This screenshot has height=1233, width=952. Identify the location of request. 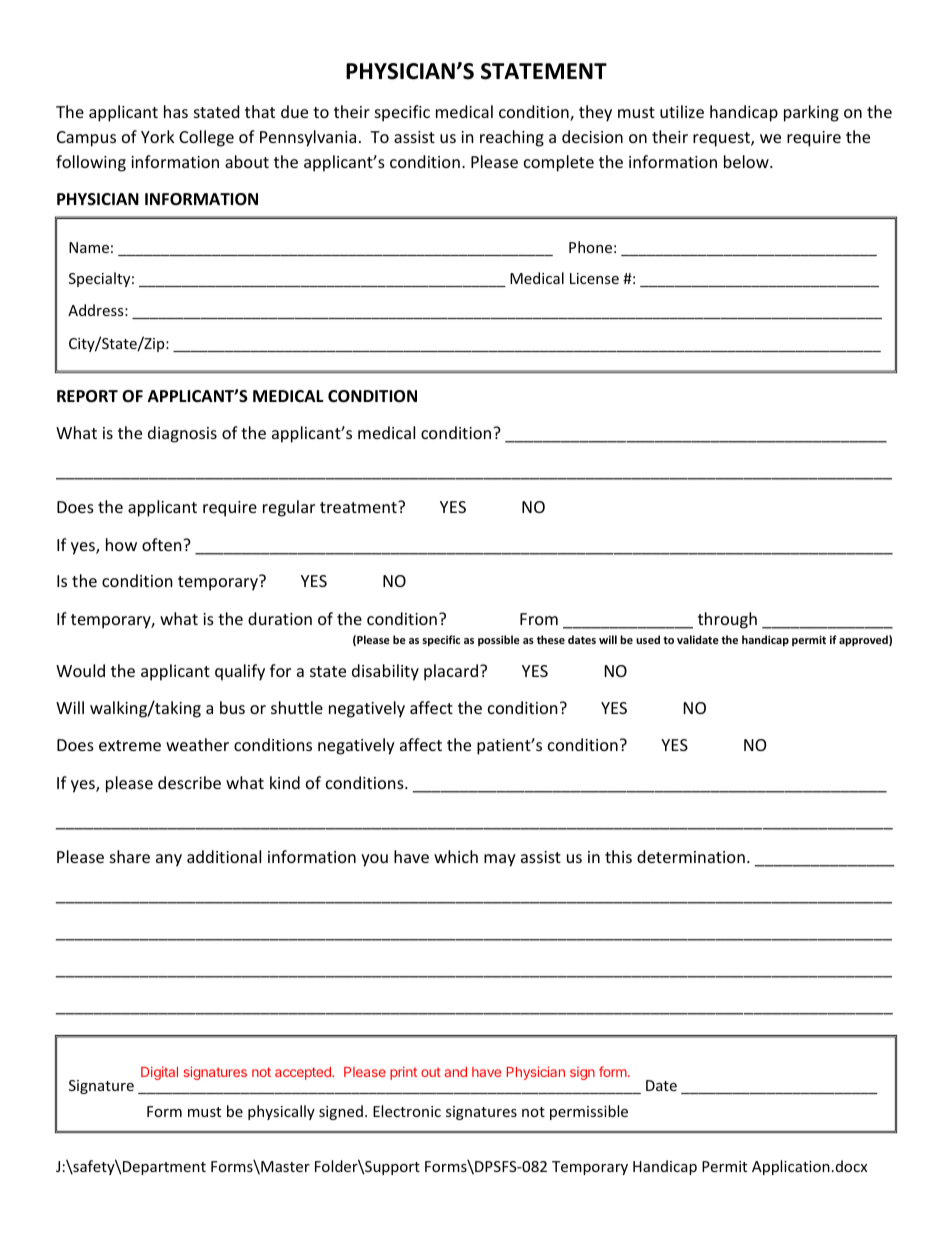
(722, 139).
